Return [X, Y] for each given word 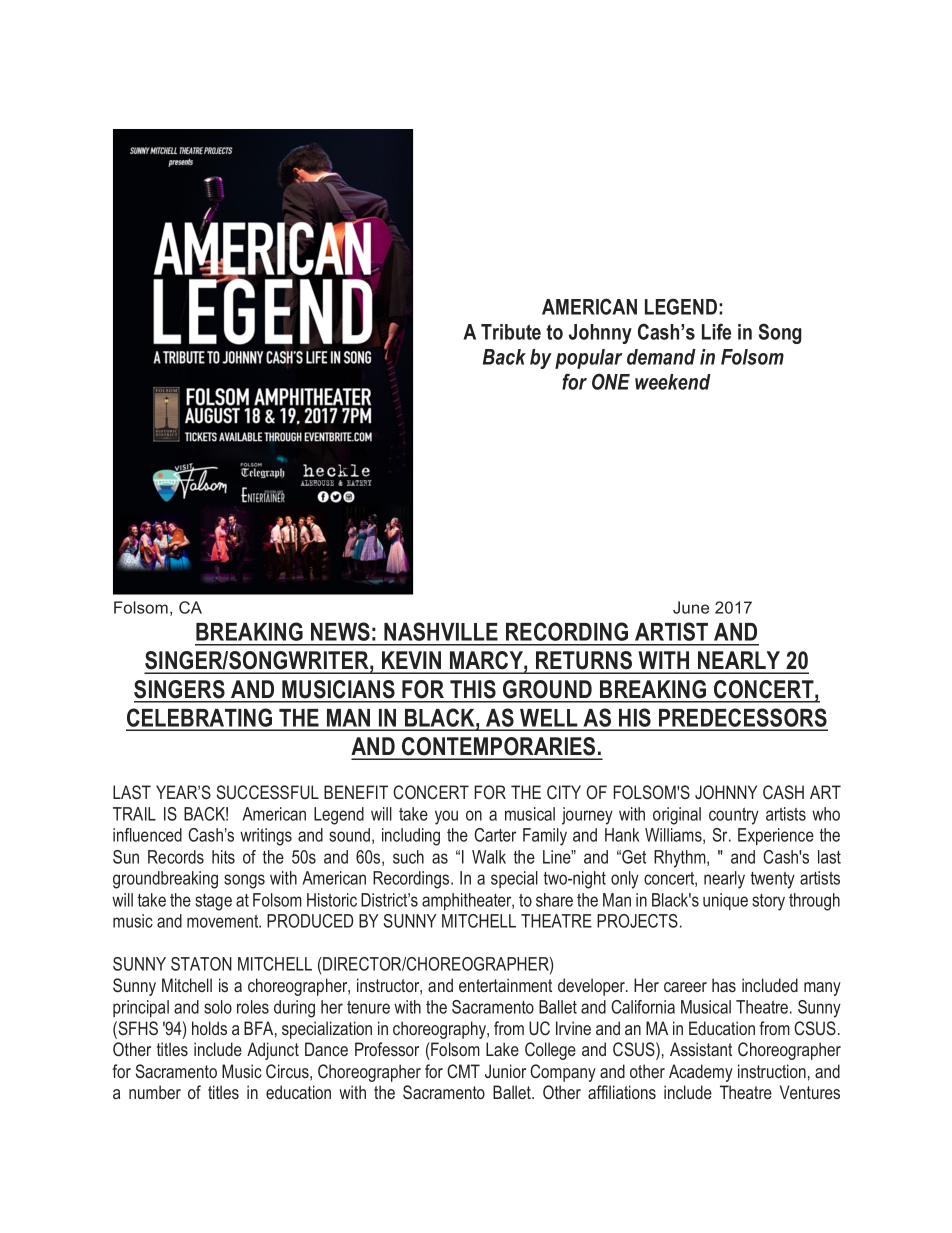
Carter [495, 835]
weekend [673, 382]
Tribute [511, 332]
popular [589, 359]
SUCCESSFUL [267, 792]
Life [716, 331]
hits [223, 857]
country [734, 816]
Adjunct [273, 1051]
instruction [772, 1071]
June [691, 607]
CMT [463, 1071]
